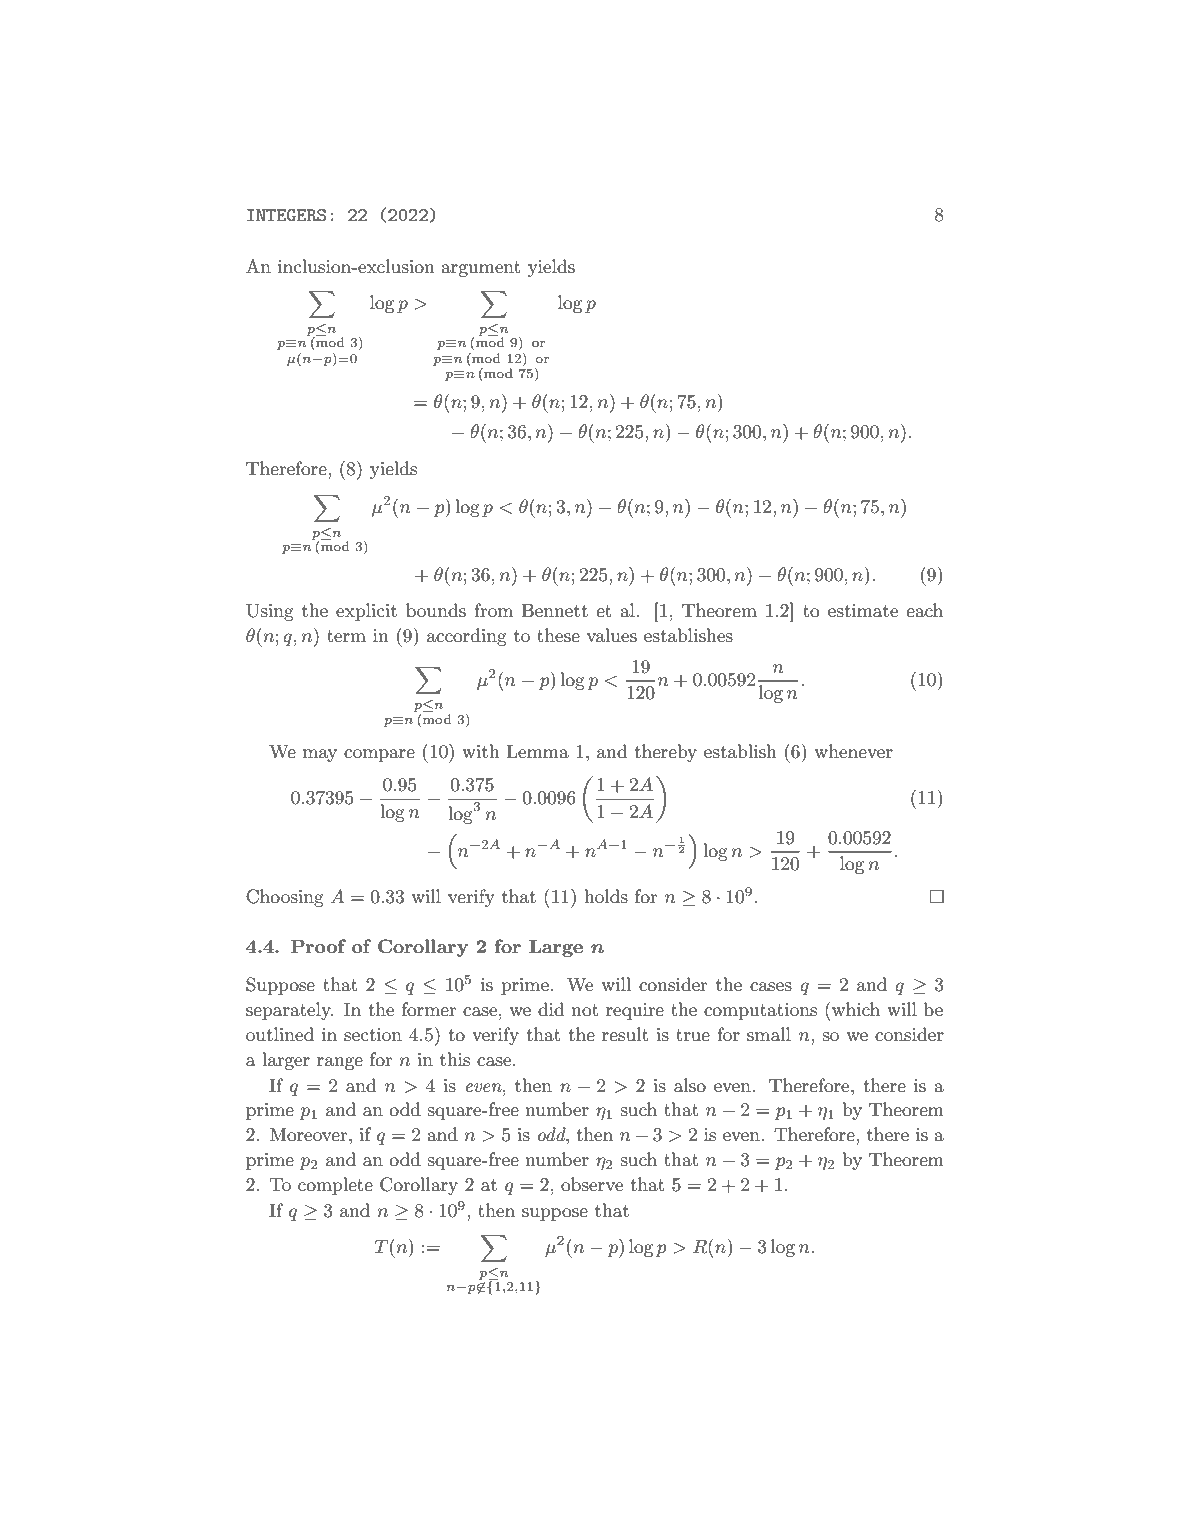  Describe the element at coordinates (320, 755) in the page. I see `may` at that location.
